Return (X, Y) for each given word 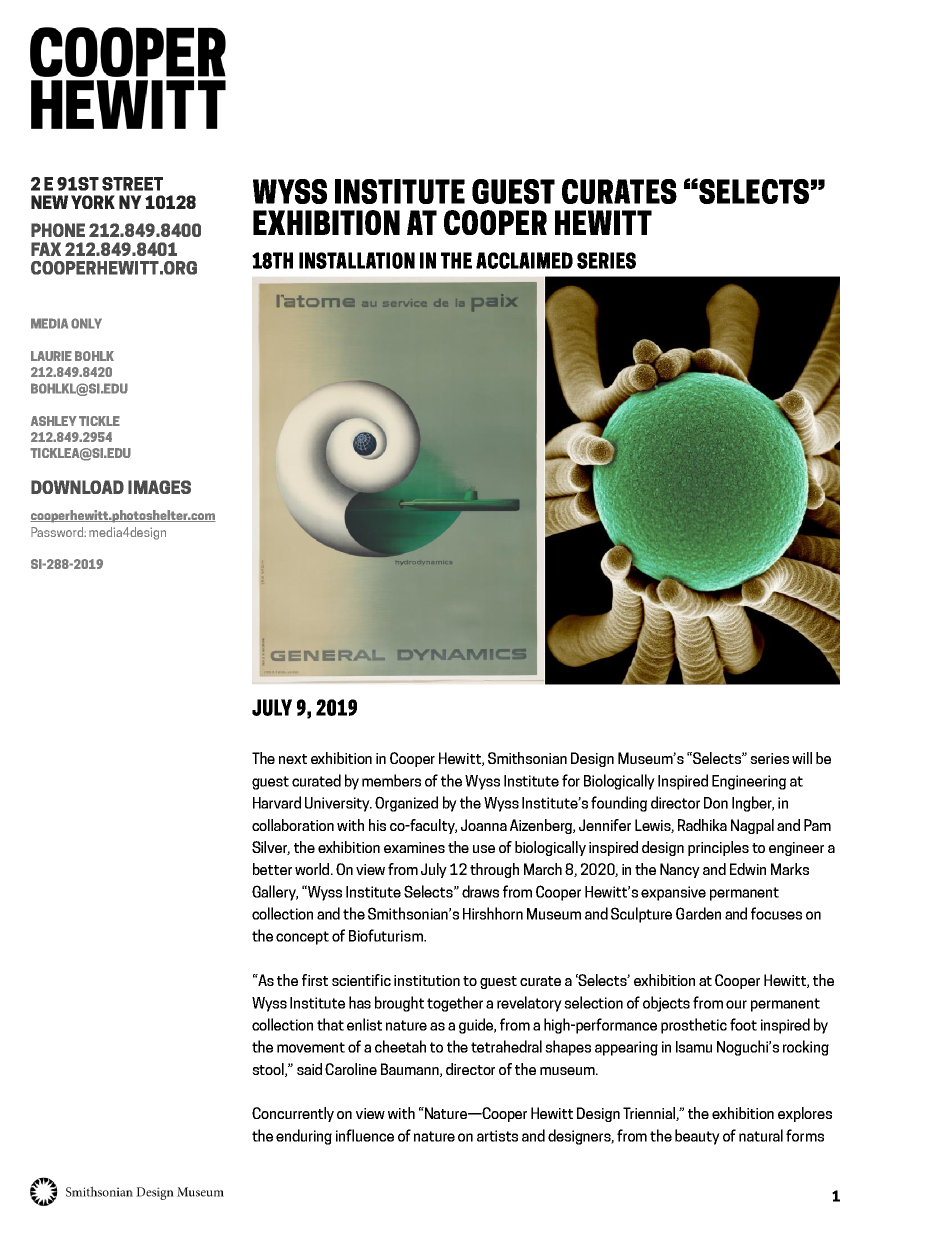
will (802, 758)
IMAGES (159, 487)
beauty (697, 1137)
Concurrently (293, 1114)
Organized (406, 804)
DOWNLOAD (77, 487)
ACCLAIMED (524, 260)
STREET (132, 184)
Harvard (277, 802)
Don (716, 803)
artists (497, 1136)
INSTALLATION (357, 260)
